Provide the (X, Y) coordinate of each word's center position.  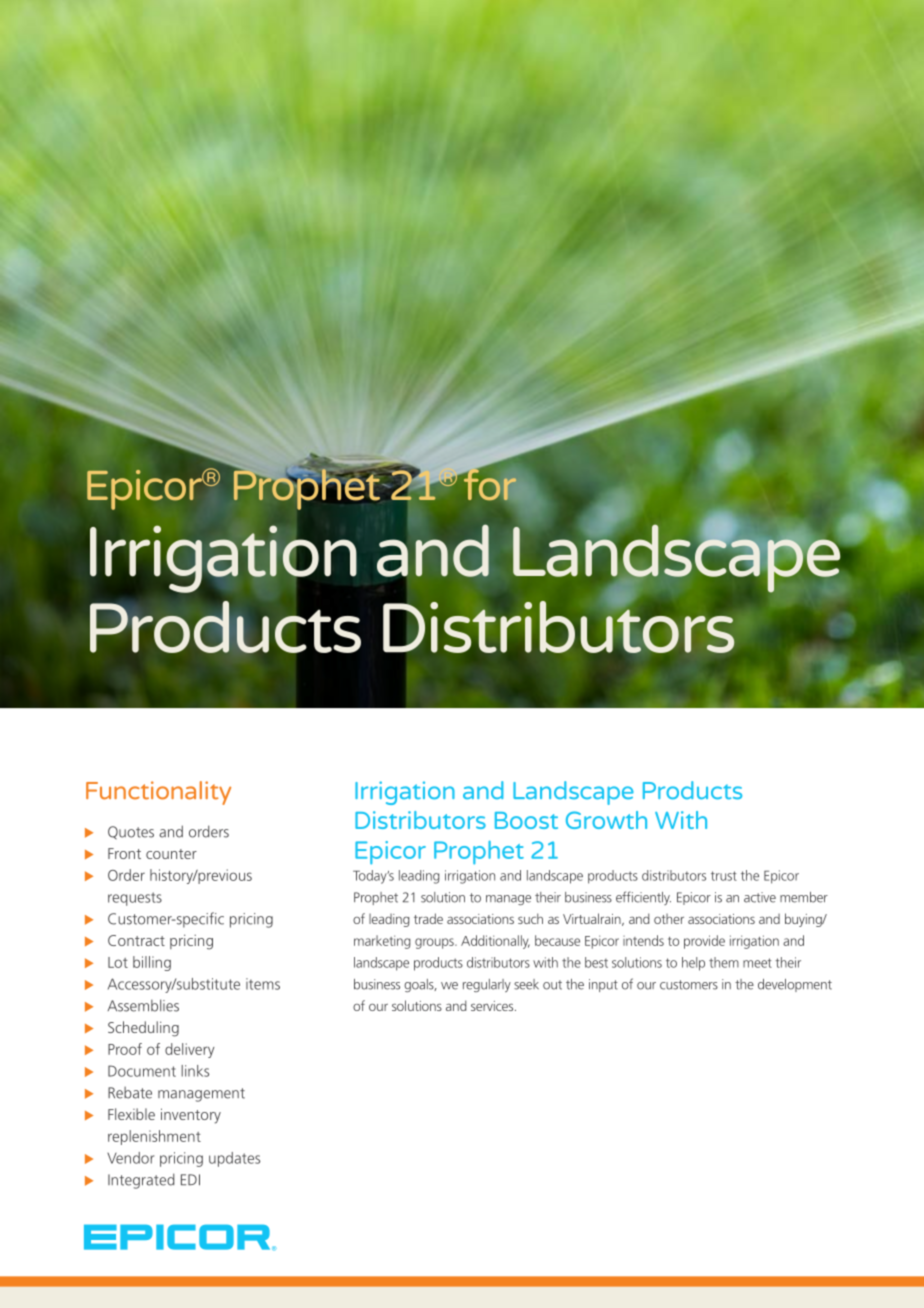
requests (135, 899)
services (493, 1006)
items (263, 984)
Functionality (158, 793)
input (603, 985)
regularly (487, 985)
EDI (190, 1179)
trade (428, 918)
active (760, 897)
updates (234, 1159)
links (195, 1071)
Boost (526, 820)
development (795, 985)
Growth (606, 820)
